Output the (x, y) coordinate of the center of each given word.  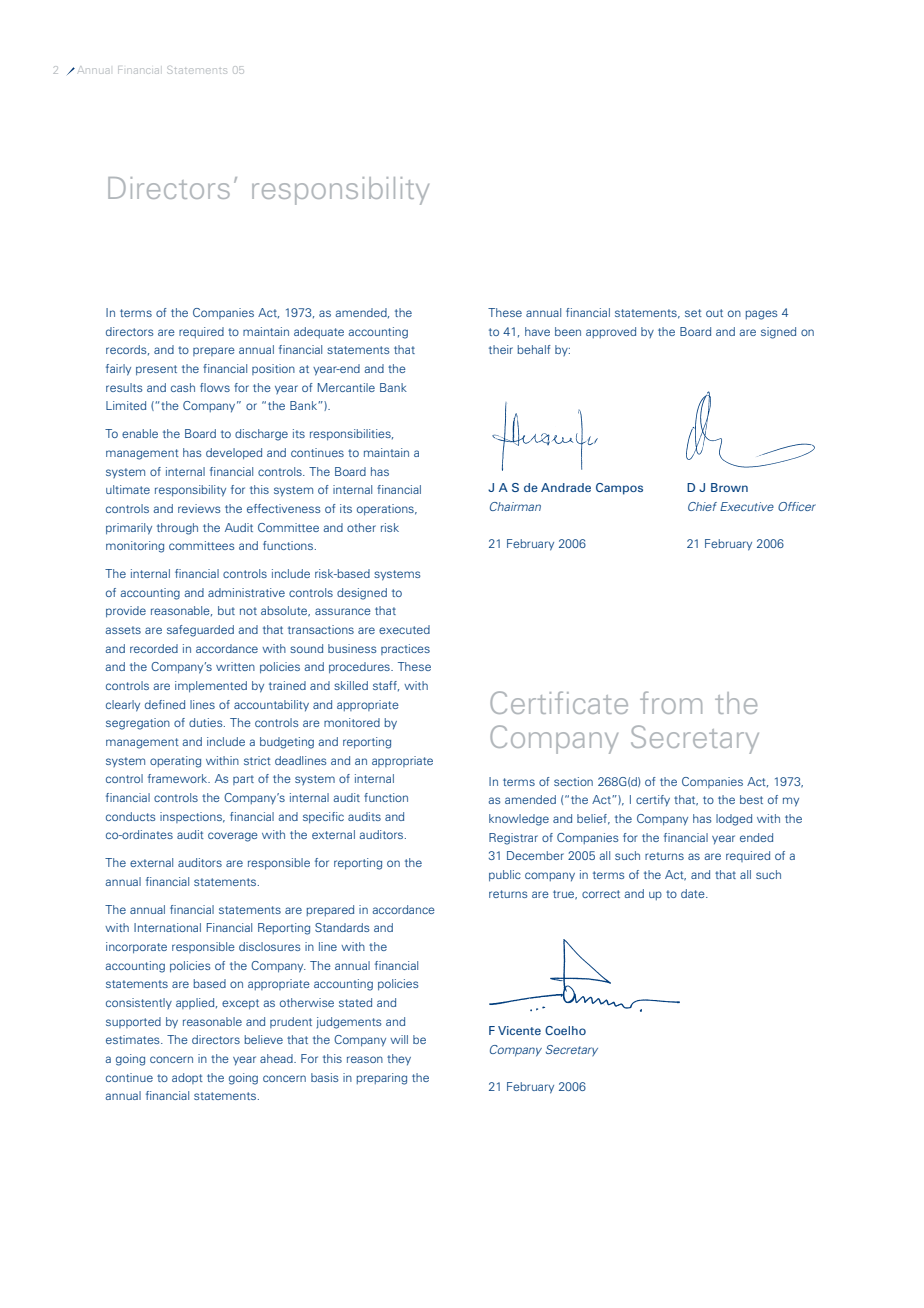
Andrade (566, 487)
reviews (199, 508)
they (399, 1060)
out (714, 313)
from (671, 702)
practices (405, 649)
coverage (233, 837)
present (156, 370)
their (501, 349)
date (694, 893)
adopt (187, 1078)
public (505, 876)
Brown (729, 487)
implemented (211, 687)
